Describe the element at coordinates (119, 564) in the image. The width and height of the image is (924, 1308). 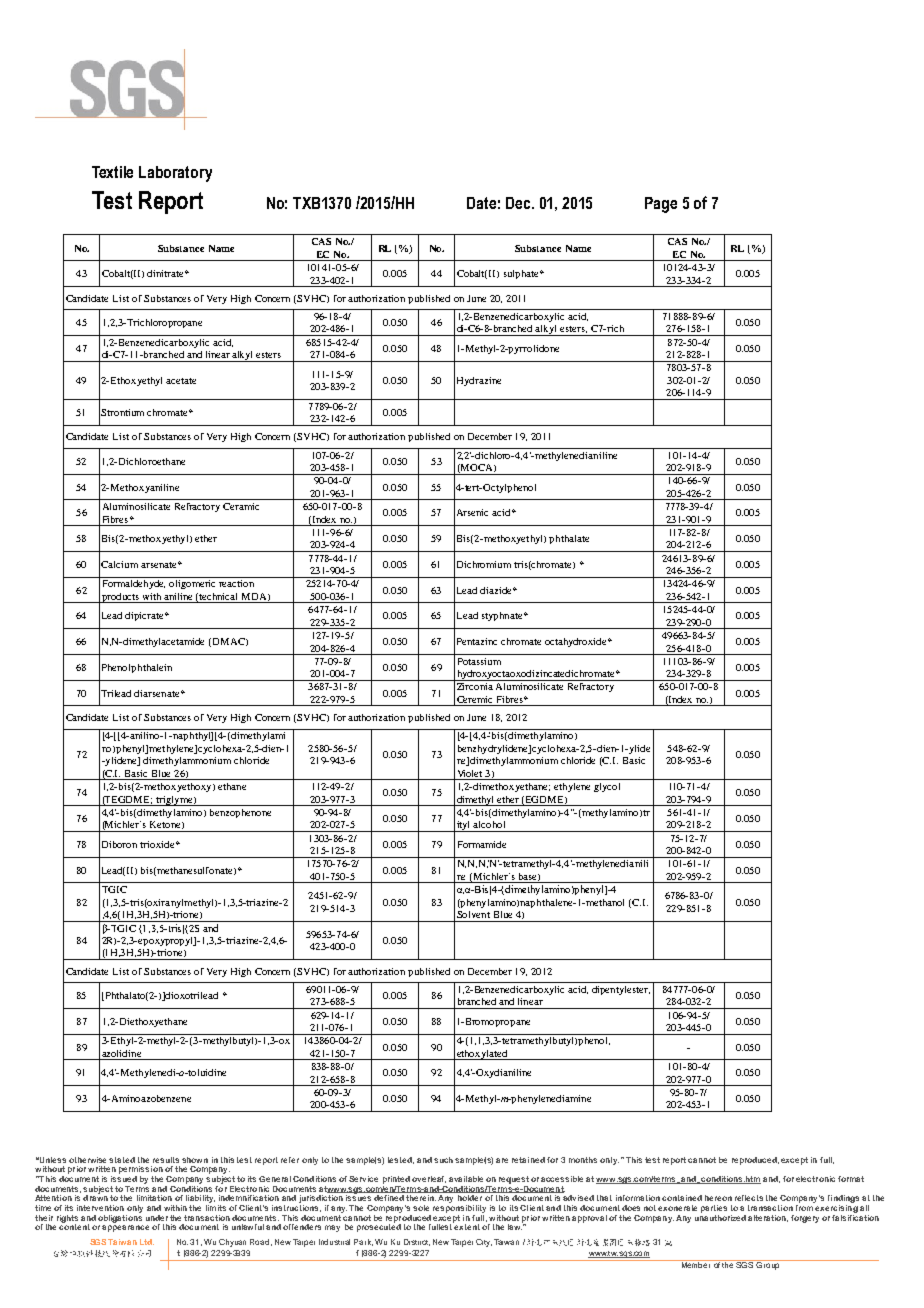
I see `Calcium` at that location.
